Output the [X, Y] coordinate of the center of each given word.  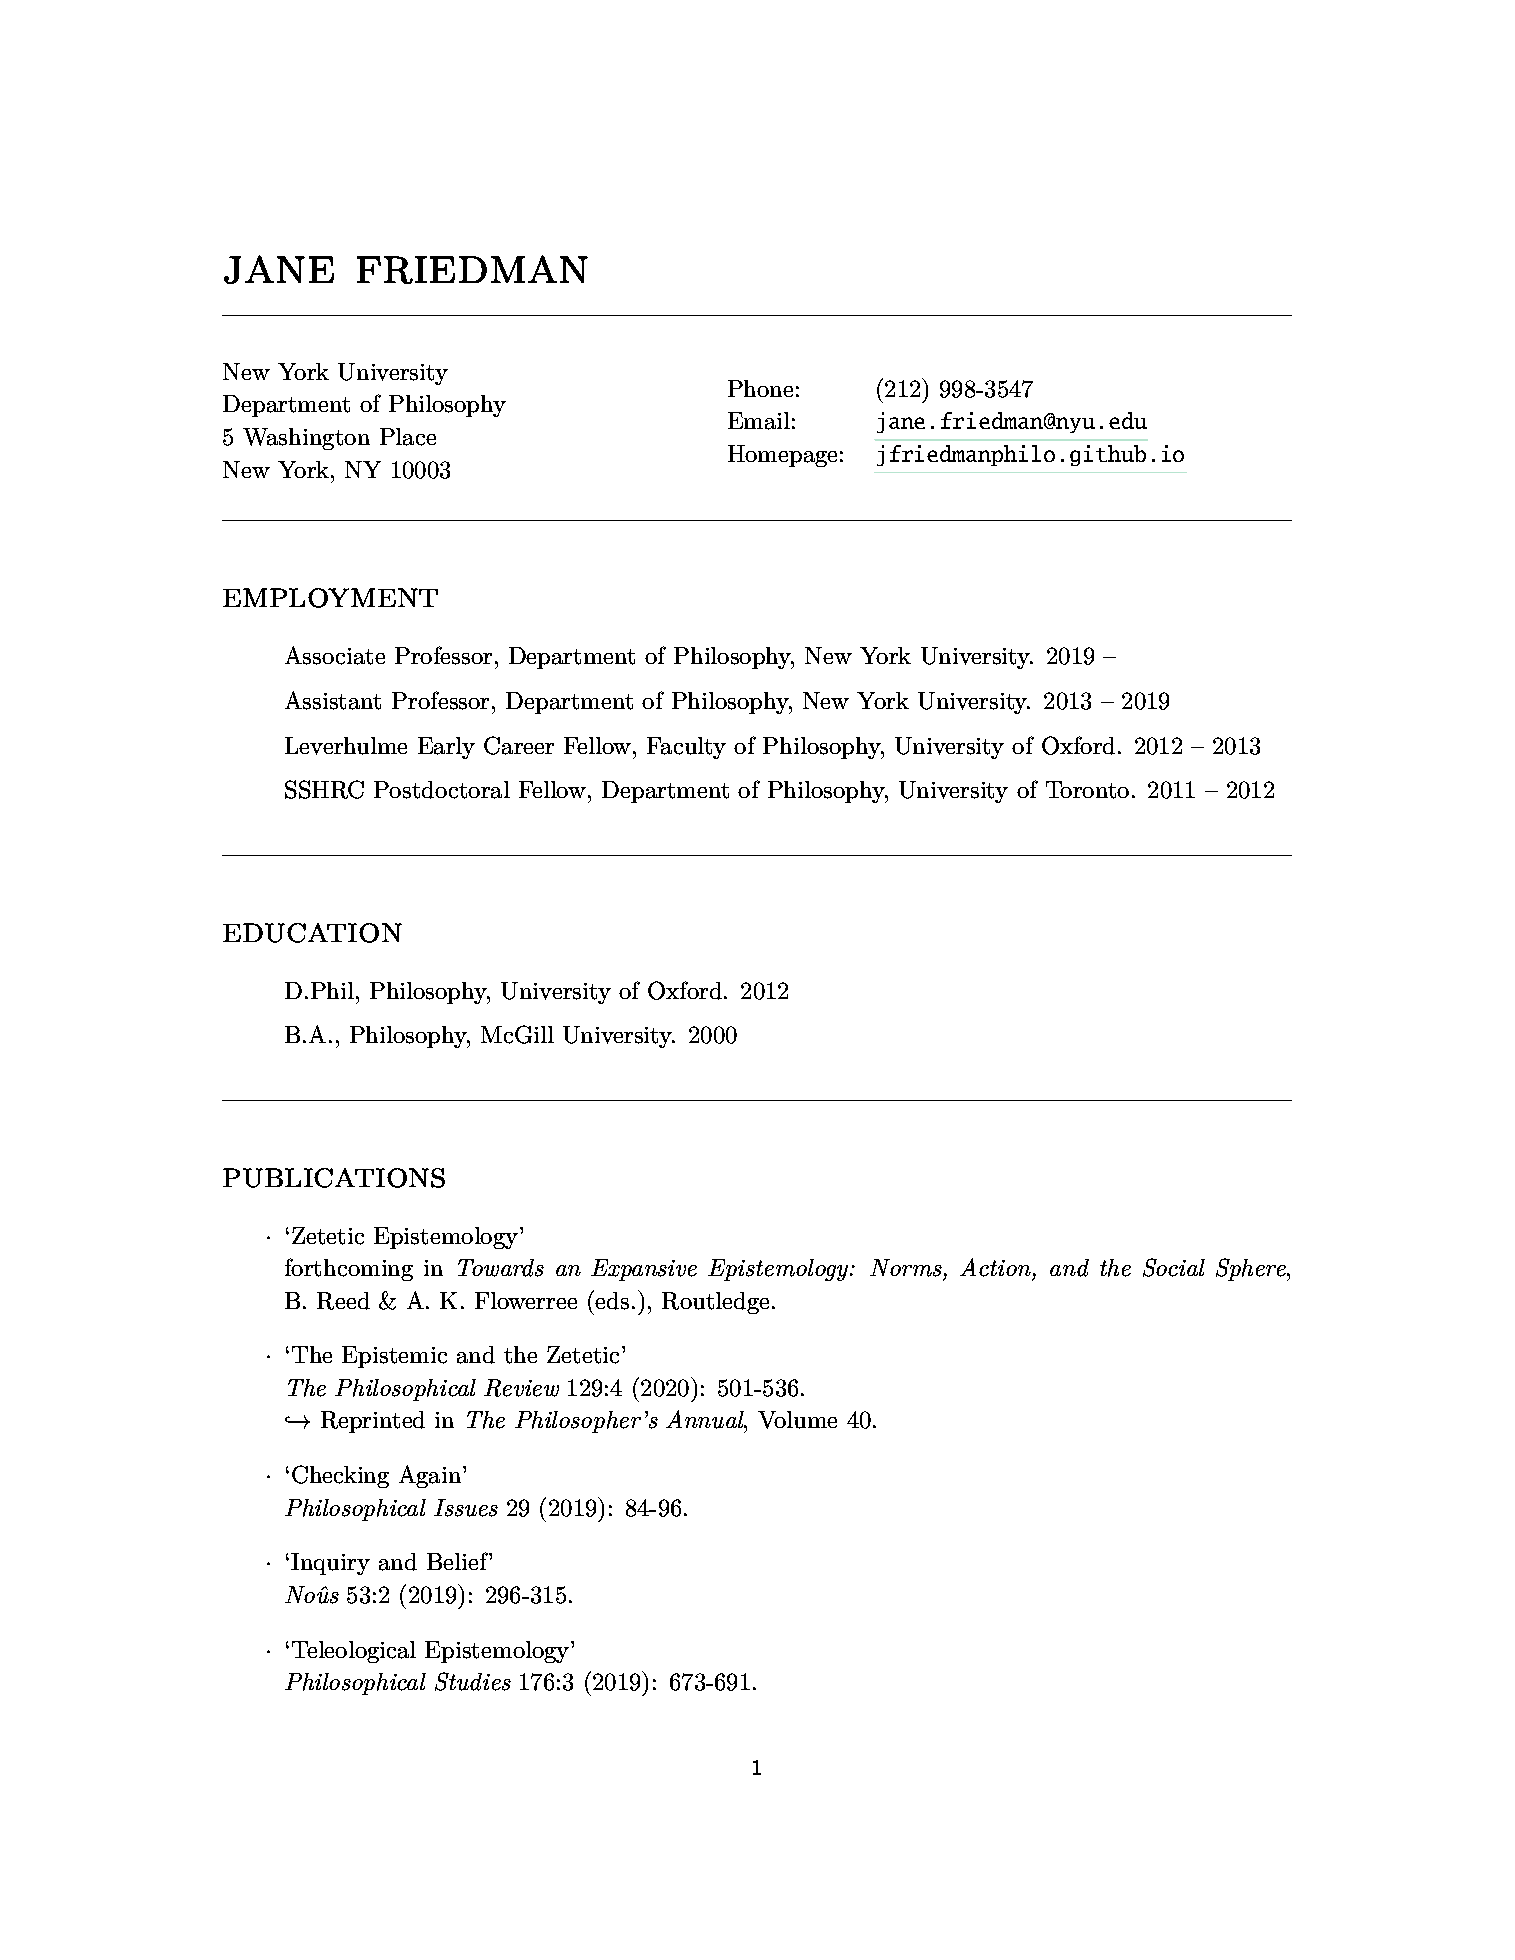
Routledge [715, 1303]
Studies [473, 1681]
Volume [797, 1420]
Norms [907, 1269]
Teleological [354, 1652]
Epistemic [394, 1357]
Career [519, 745]
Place [408, 437]
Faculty [686, 748]
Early [446, 748]
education [312, 933]
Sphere [1252, 1269]
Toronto [1087, 790]
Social [1174, 1267]
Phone [760, 388]
